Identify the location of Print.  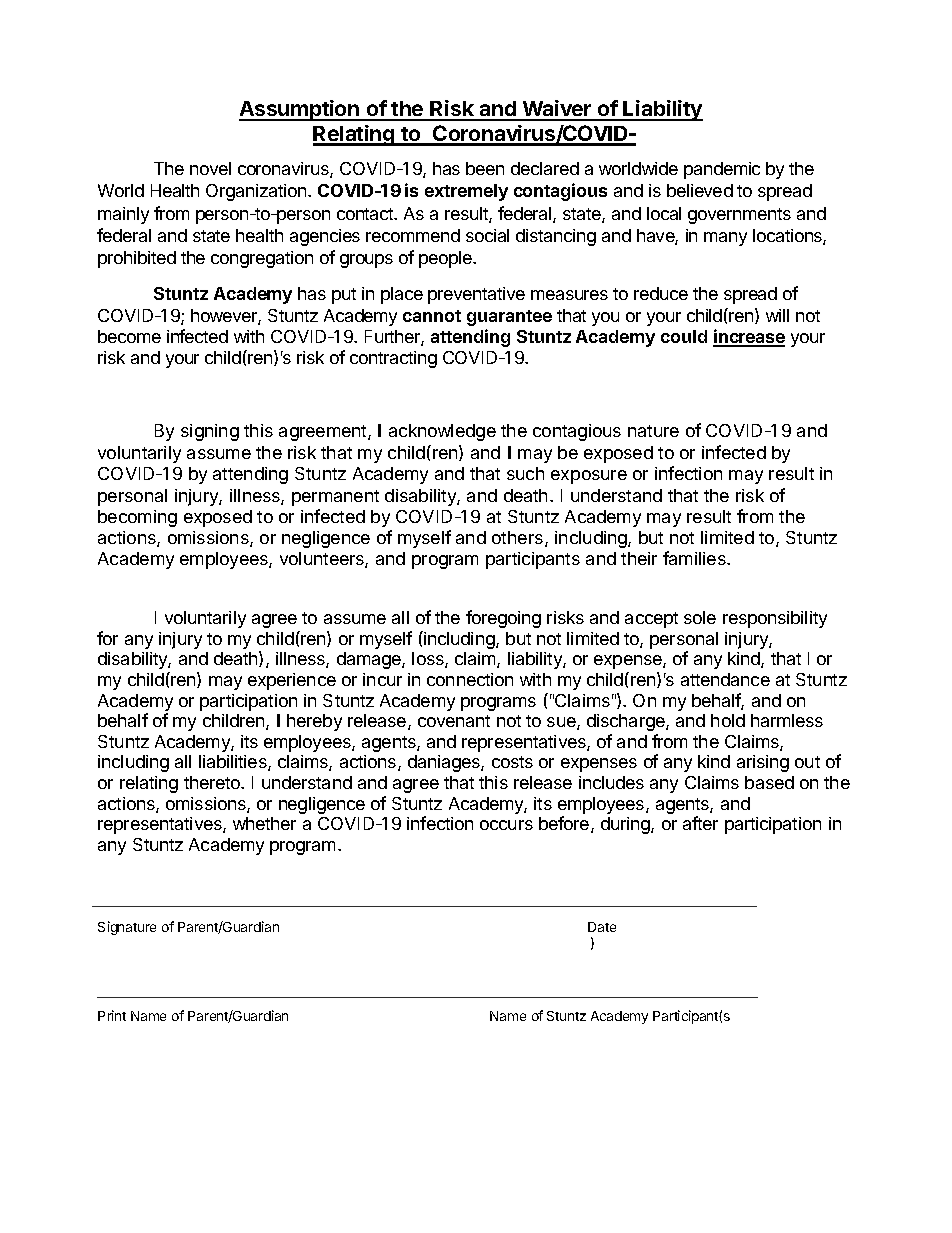
(112, 1015).
